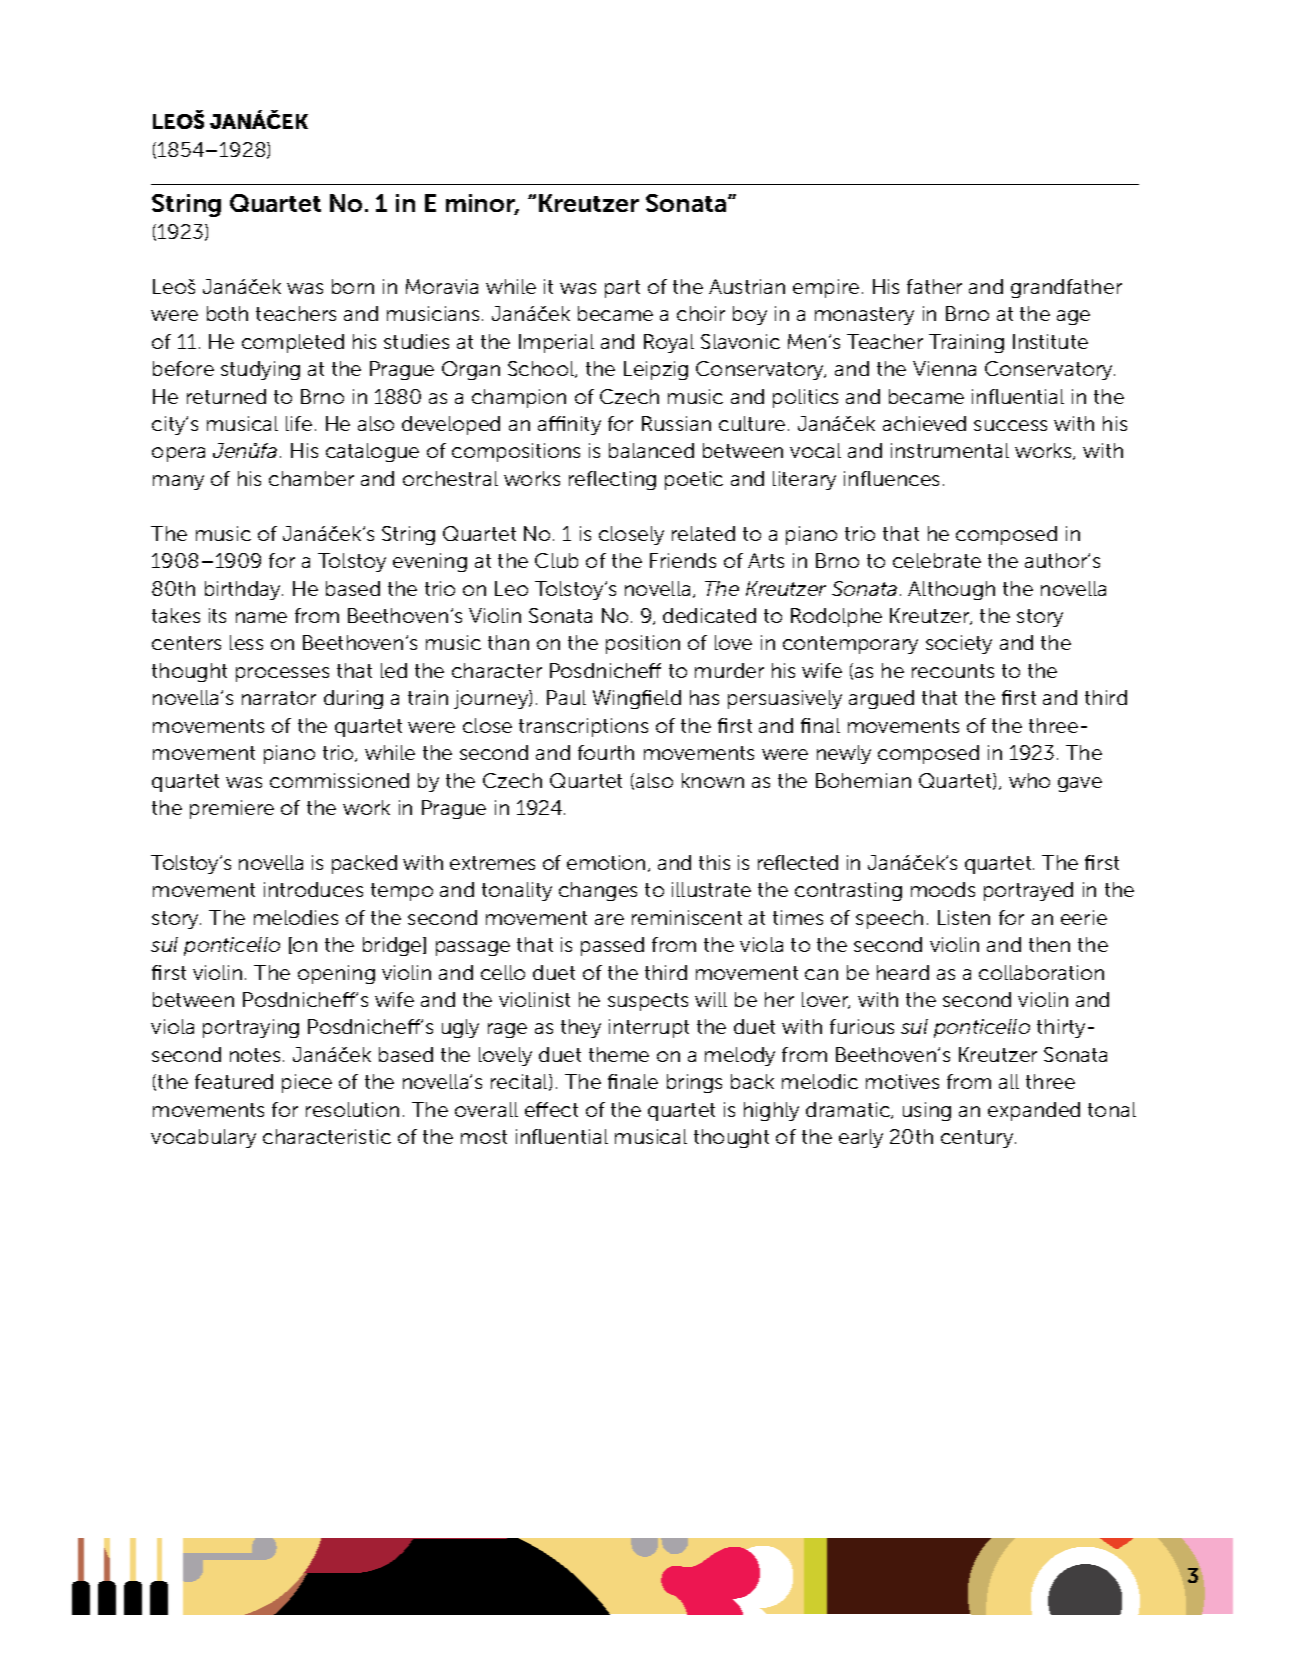 This document has height=1671, width=1291. I want to click on Listen, so click(964, 917).
